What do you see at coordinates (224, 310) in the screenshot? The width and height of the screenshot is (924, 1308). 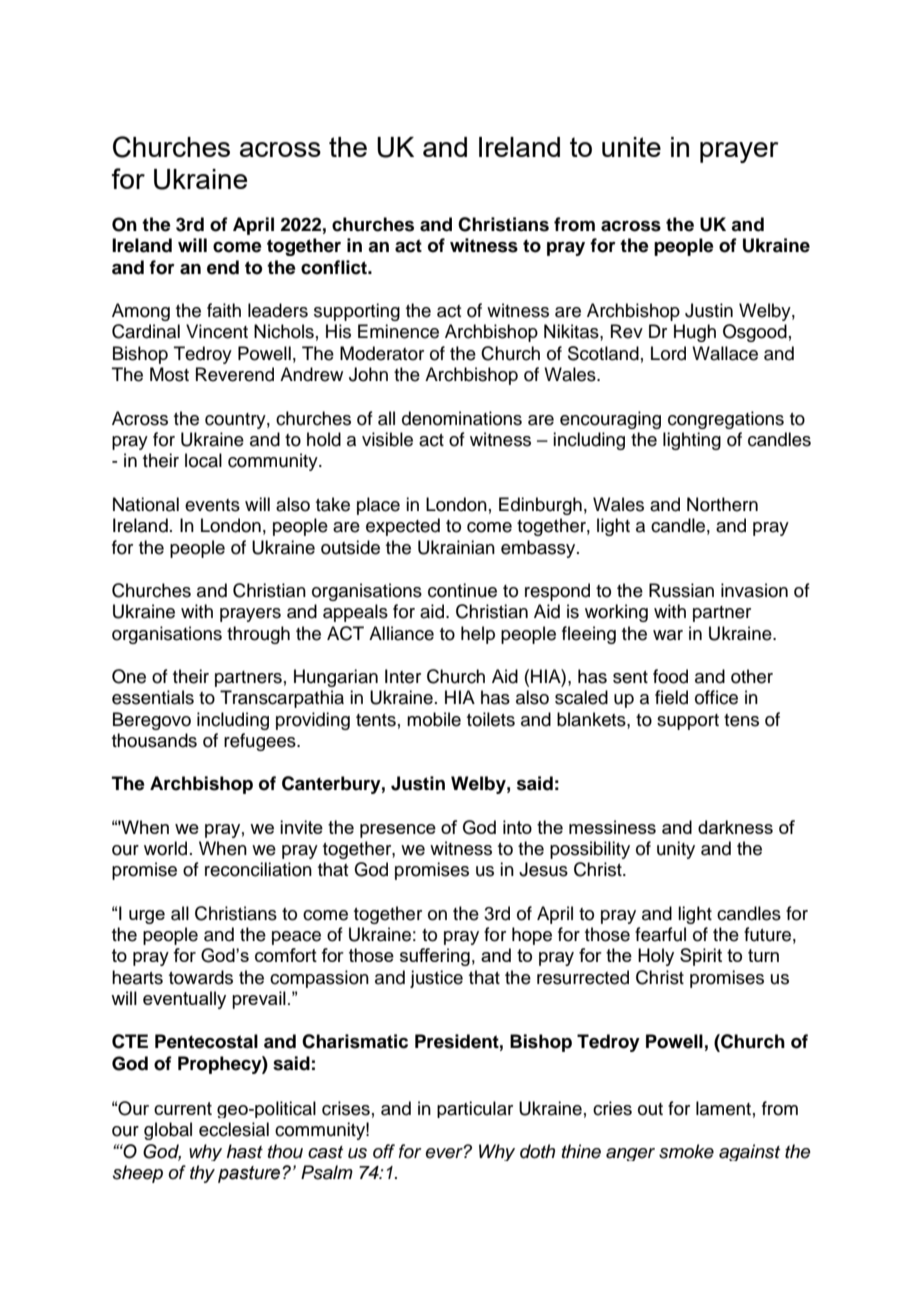 I see `faith` at bounding box center [224, 310].
